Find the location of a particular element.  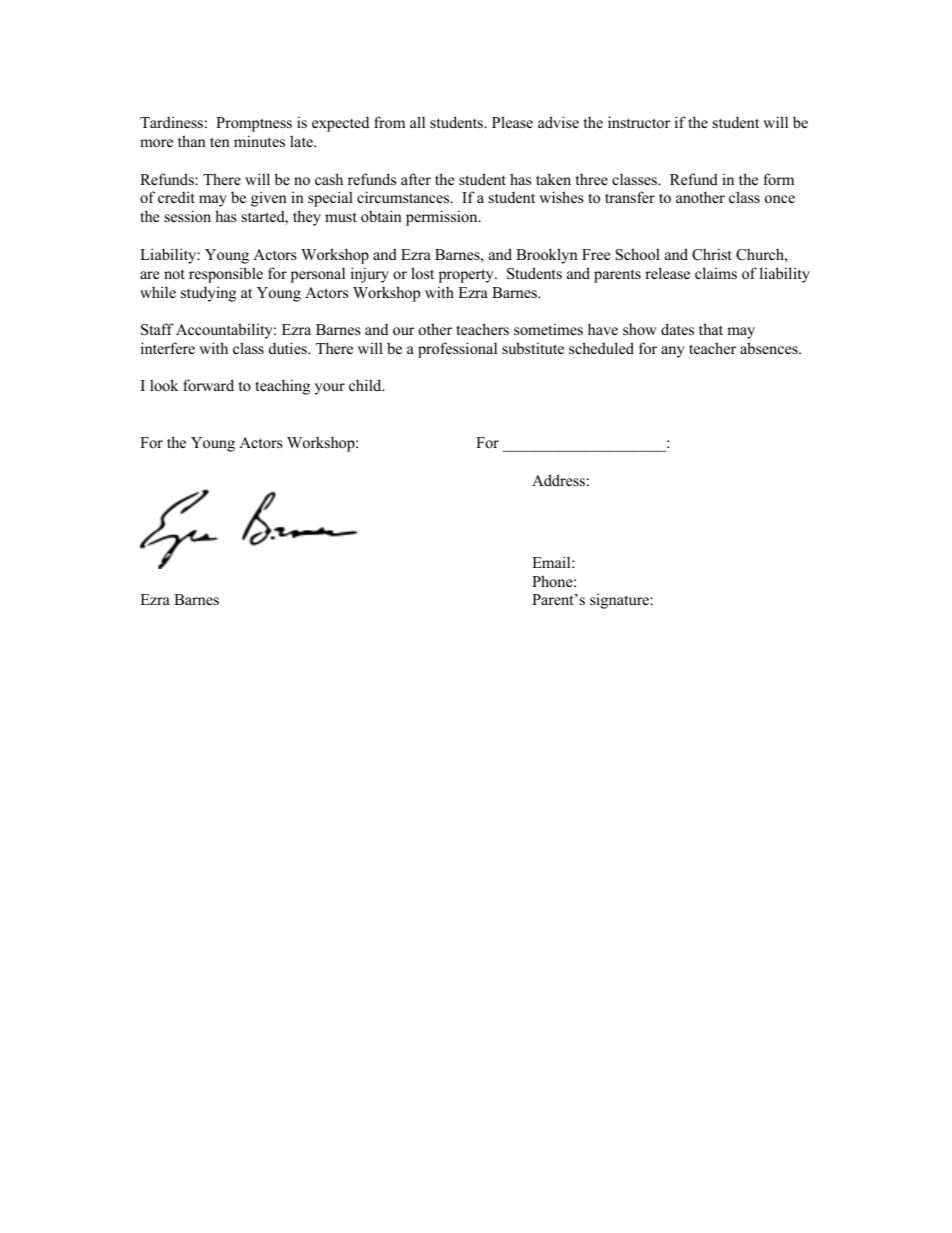

Address is located at coordinates (558, 480).
